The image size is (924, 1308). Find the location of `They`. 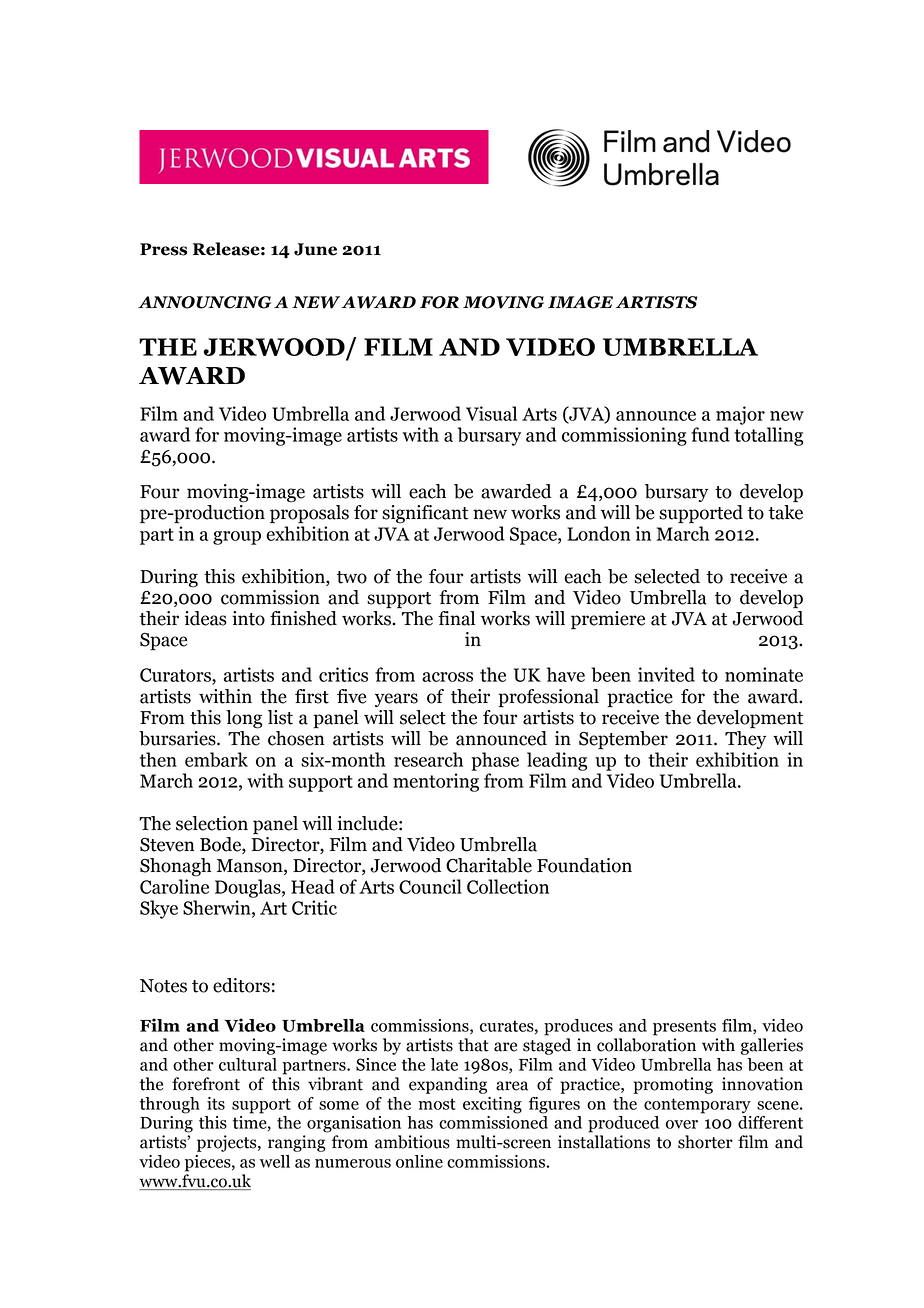

They is located at coordinates (745, 738).
